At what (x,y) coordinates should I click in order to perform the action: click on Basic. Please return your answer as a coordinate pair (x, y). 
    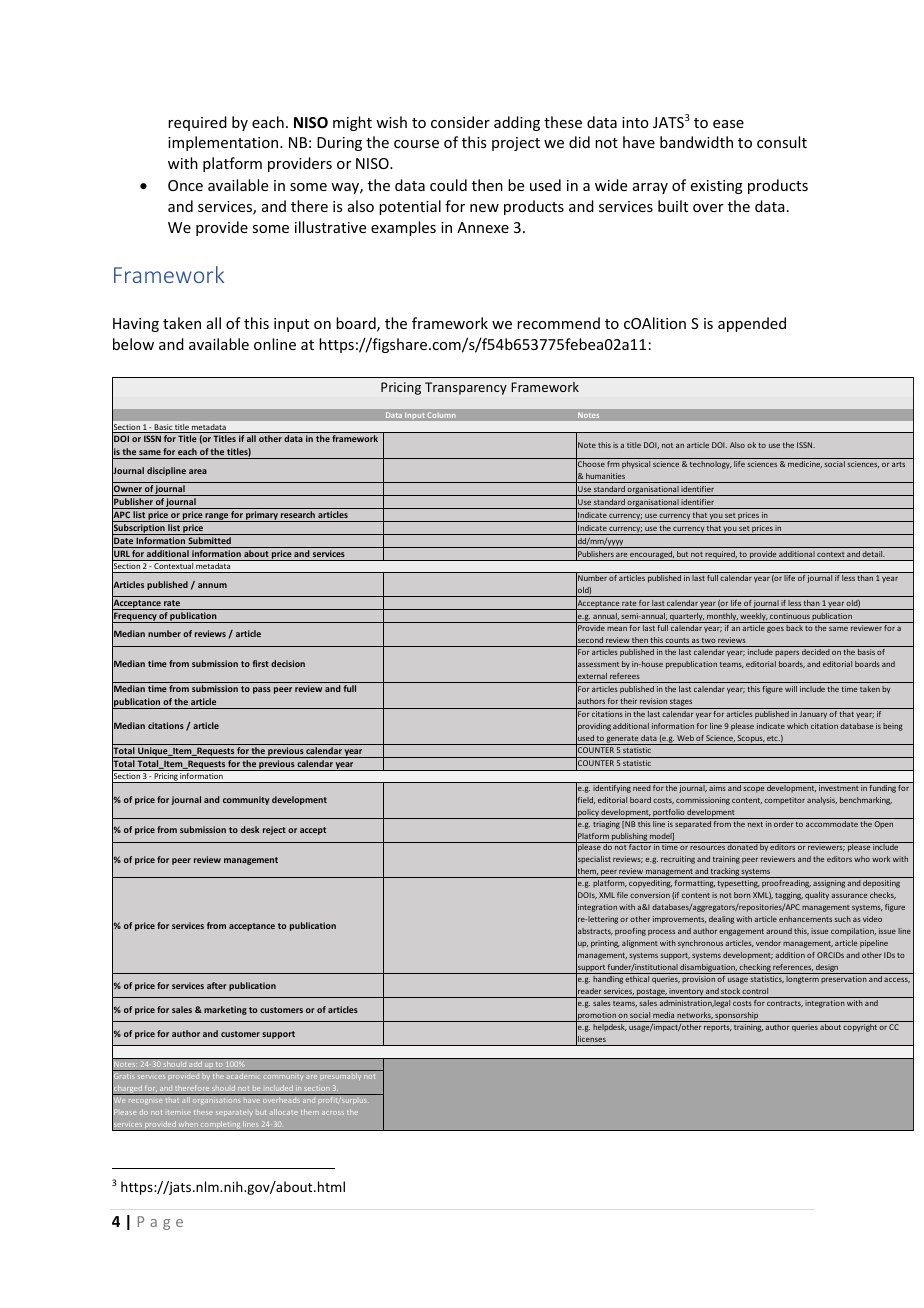
    Looking at the image, I should click on (163, 428).
